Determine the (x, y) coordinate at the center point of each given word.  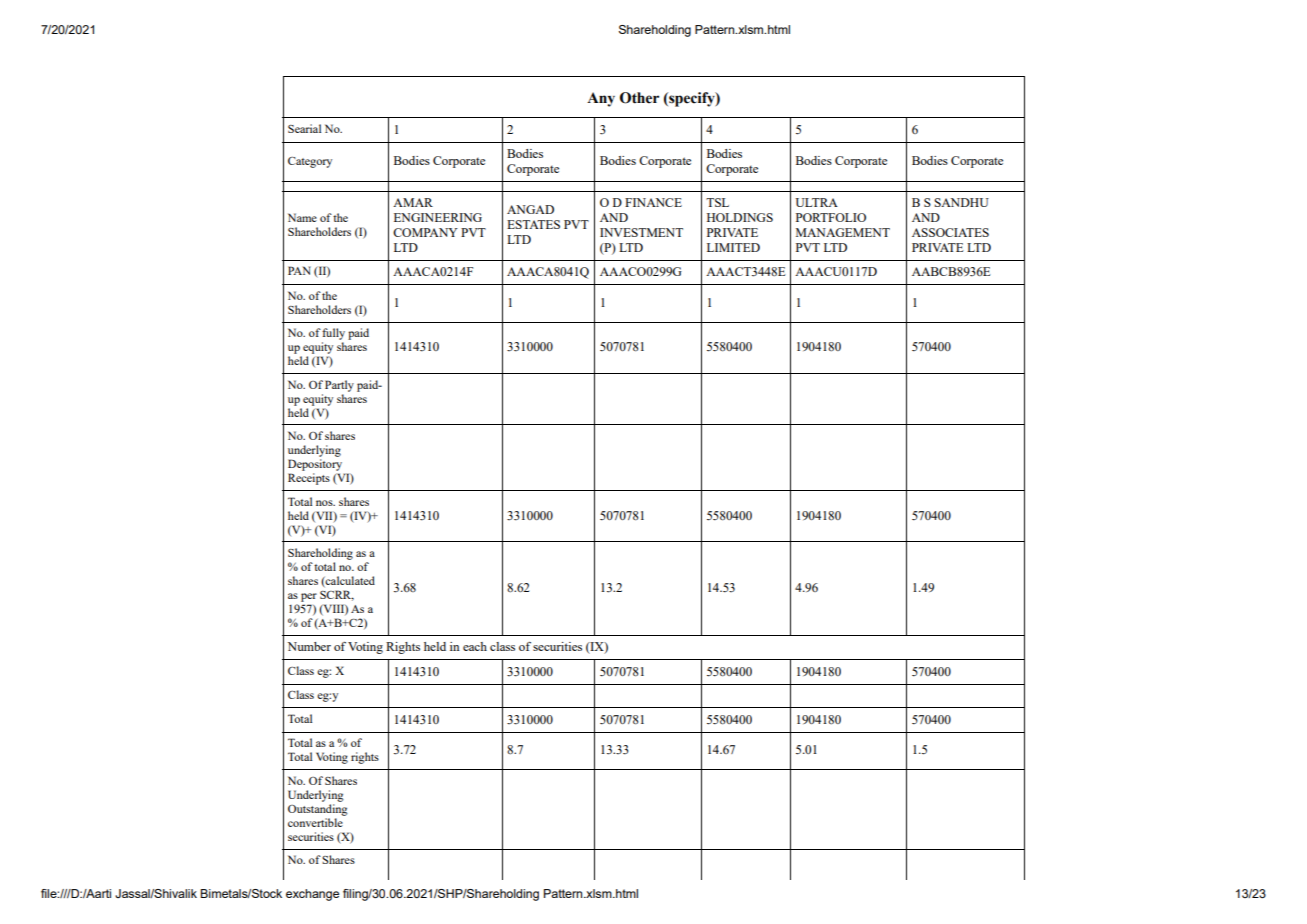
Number (309, 646)
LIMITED (733, 247)
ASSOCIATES (950, 232)
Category (310, 162)
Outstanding (318, 810)
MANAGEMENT (843, 232)
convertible (315, 822)
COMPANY (425, 232)
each (475, 646)
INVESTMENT (641, 232)
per (309, 597)
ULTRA (816, 202)
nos (325, 503)
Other (639, 98)
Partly (339, 386)
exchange (312, 895)
